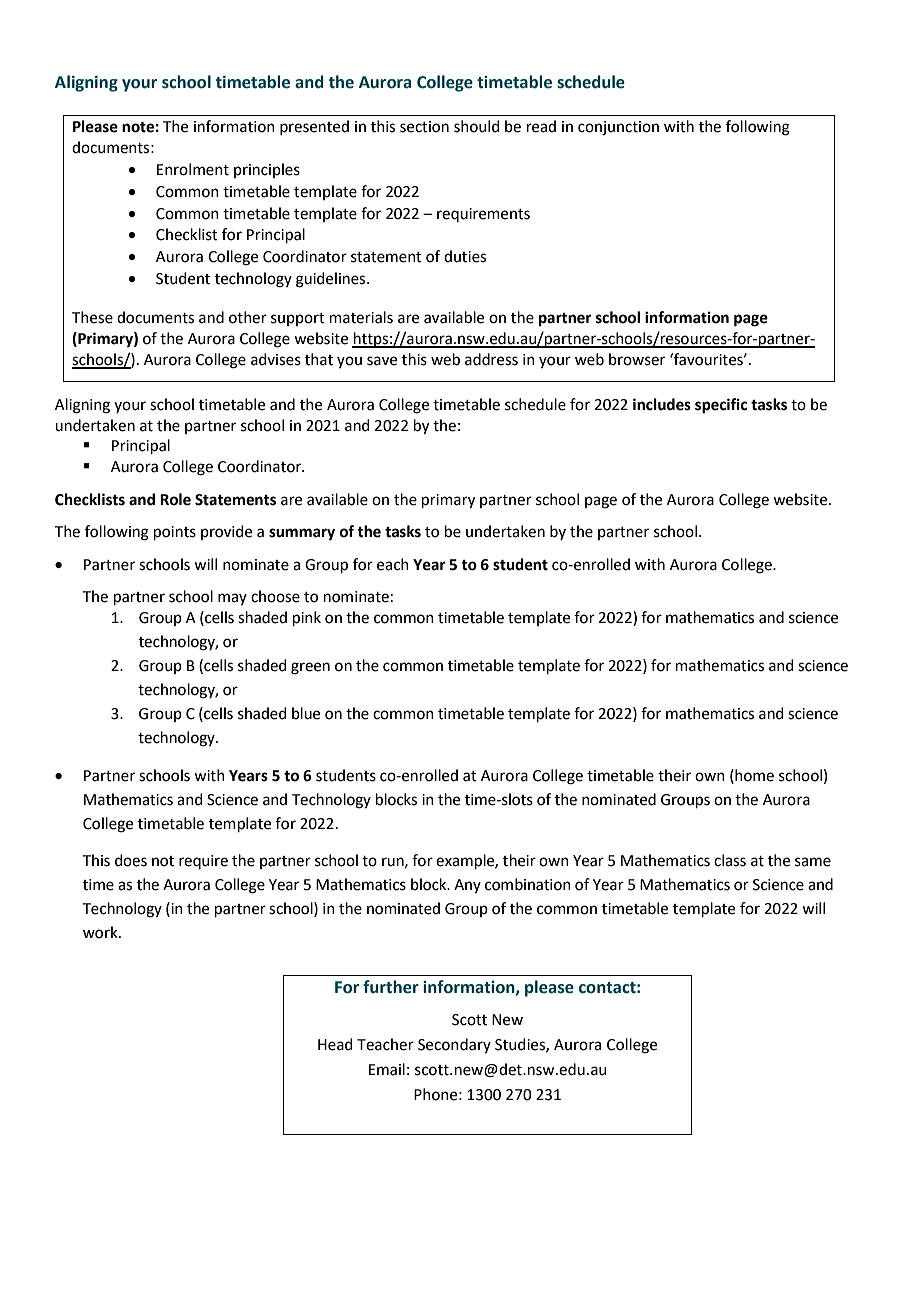 The image size is (924, 1309). Describe the element at coordinates (618, 128) in the screenshot. I see `conjunction` at that location.
